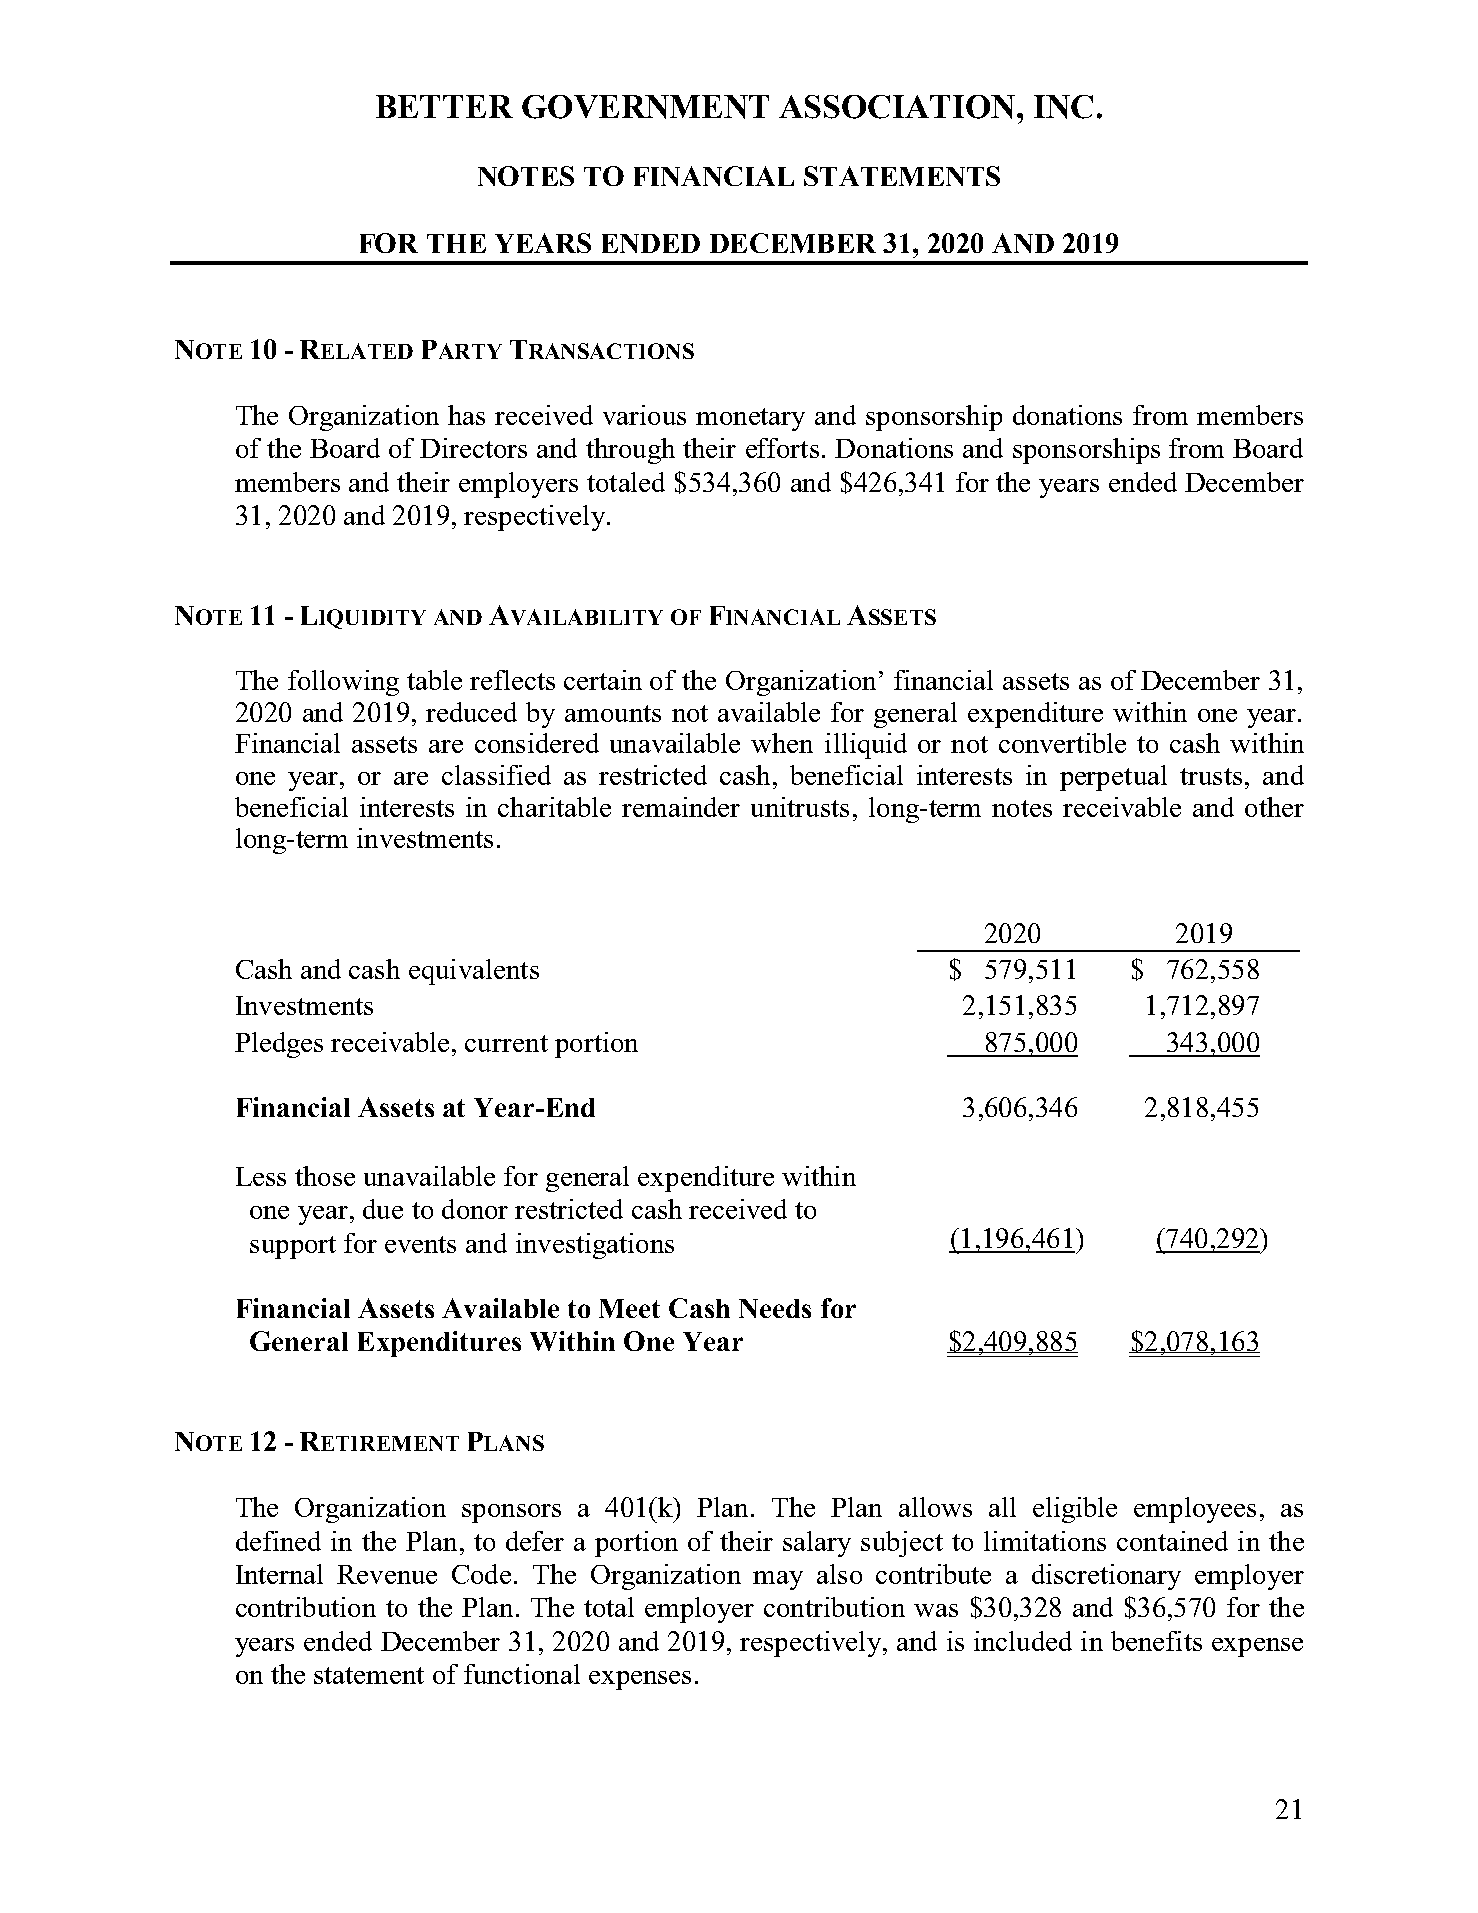 The width and height of the document is (1478, 1913). What do you see at coordinates (898, 107) in the document?
I see `ASSOCIATION` at bounding box center [898, 107].
